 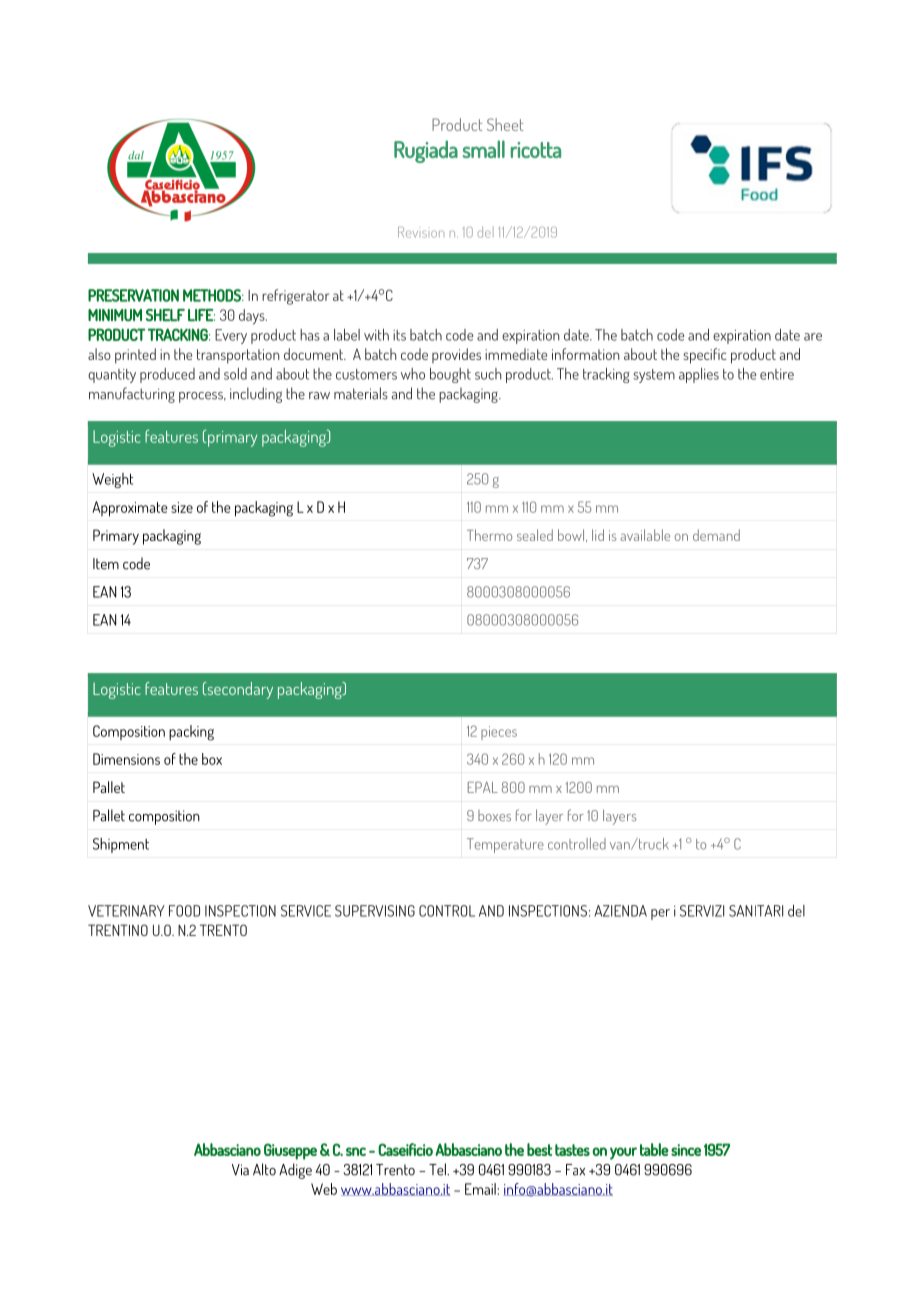 What do you see at coordinates (505, 845) in the page?
I see `Temperature` at bounding box center [505, 845].
